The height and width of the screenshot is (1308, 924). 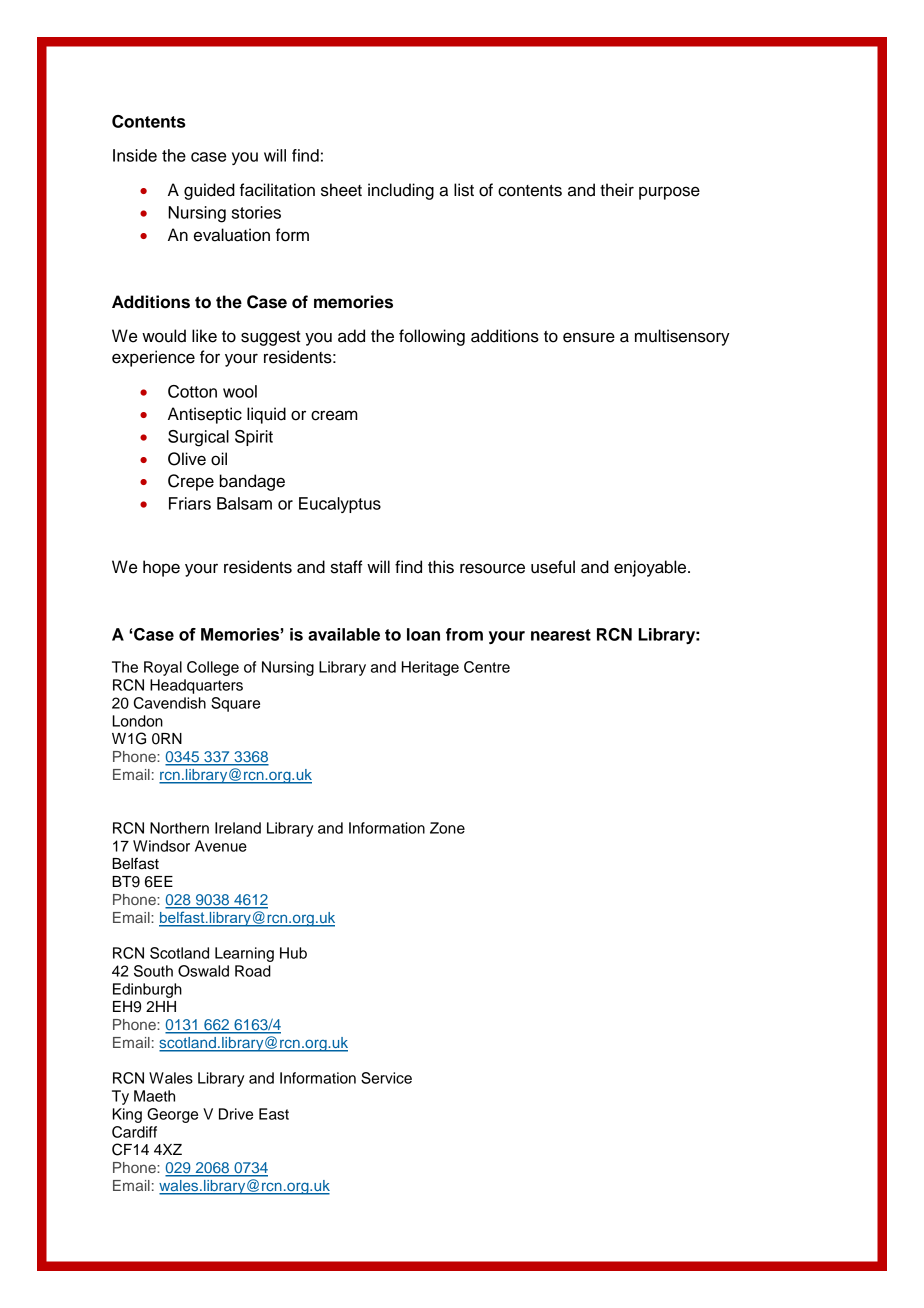 What do you see at coordinates (172, 1115) in the screenshot?
I see `George` at bounding box center [172, 1115].
